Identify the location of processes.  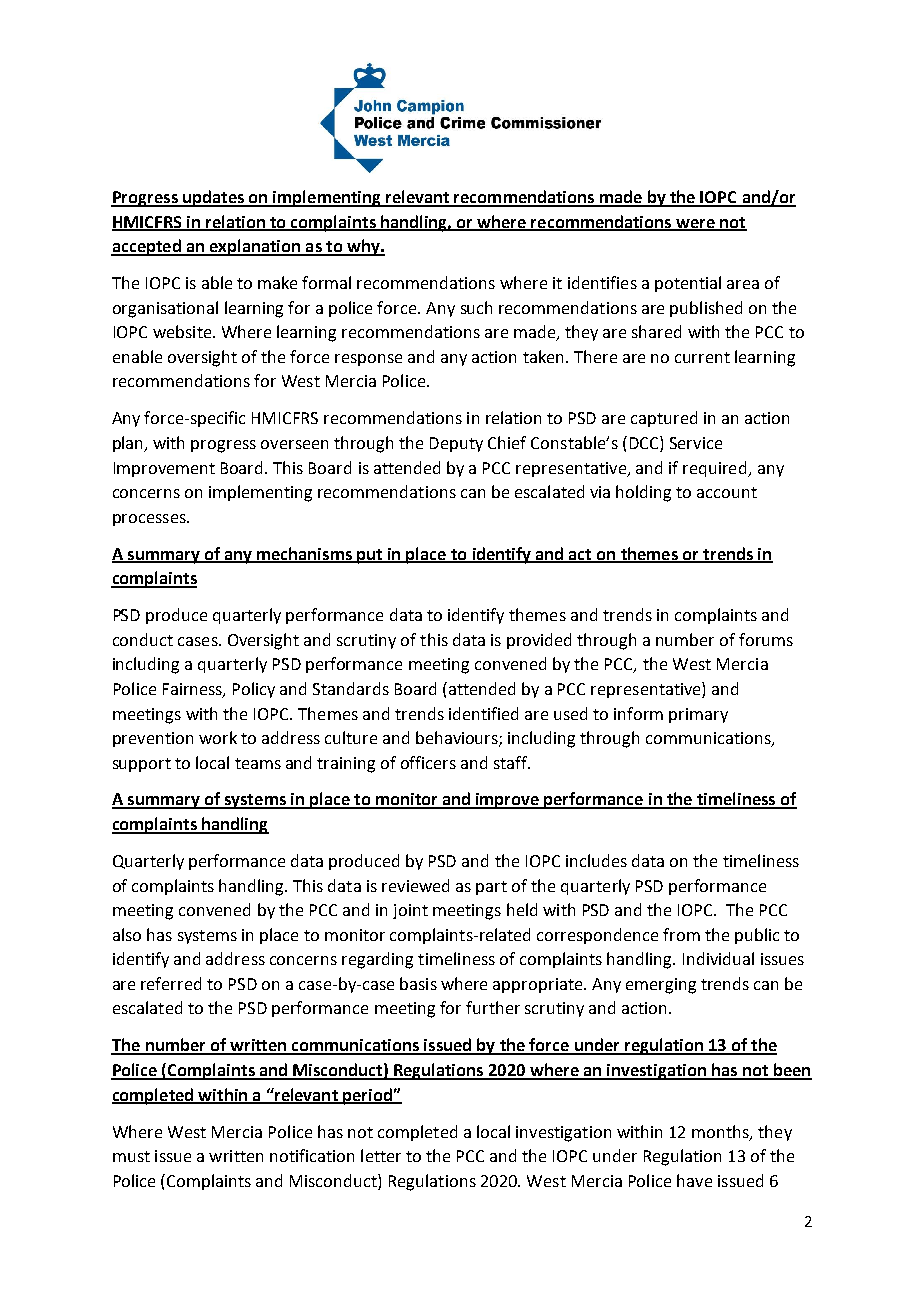
(150, 520).
